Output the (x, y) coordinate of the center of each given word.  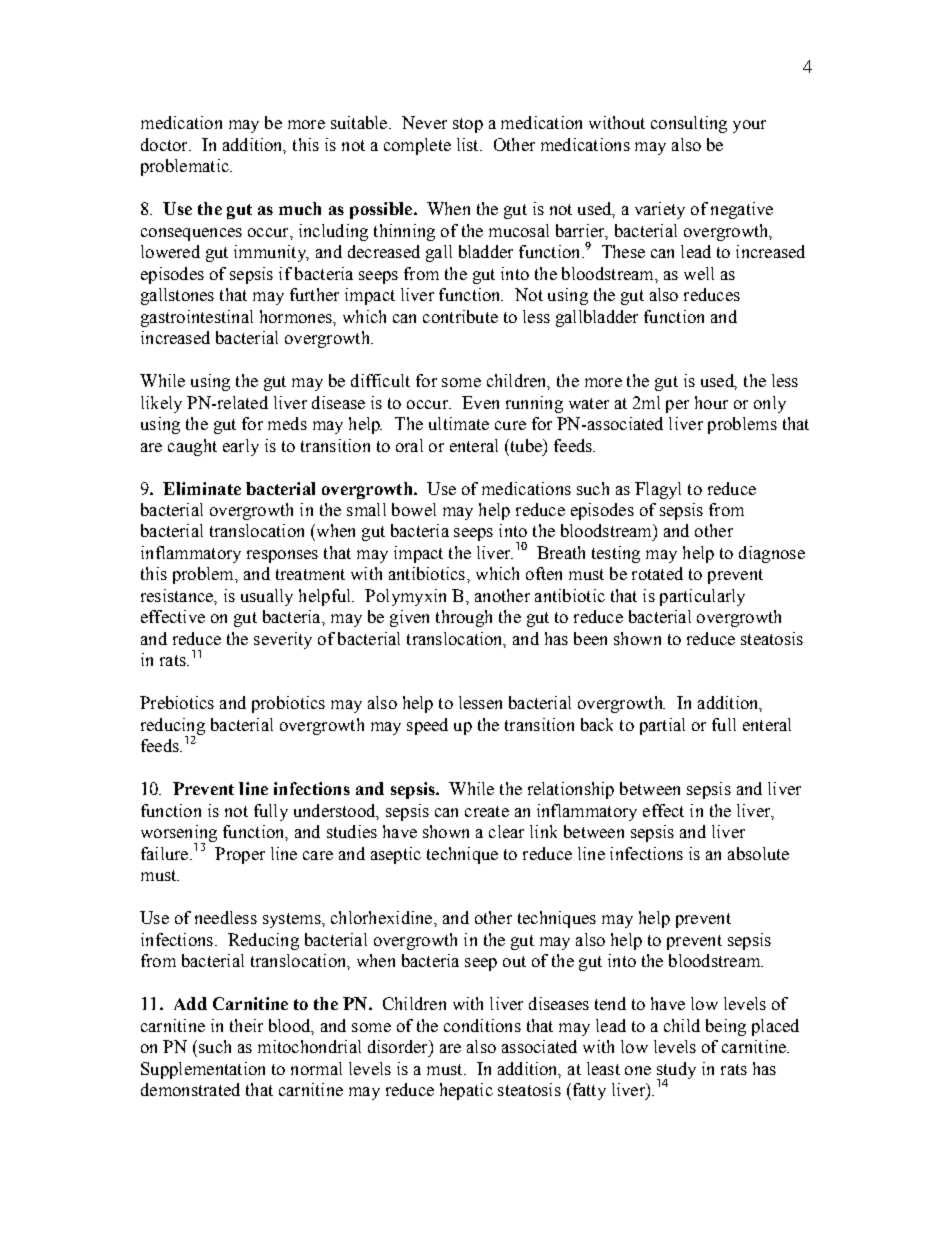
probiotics (288, 704)
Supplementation (203, 1070)
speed (427, 726)
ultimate (459, 423)
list (469, 144)
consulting (689, 124)
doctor (165, 144)
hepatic (466, 1091)
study (676, 1071)
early (241, 447)
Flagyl (658, 490)
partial (662, 726)
